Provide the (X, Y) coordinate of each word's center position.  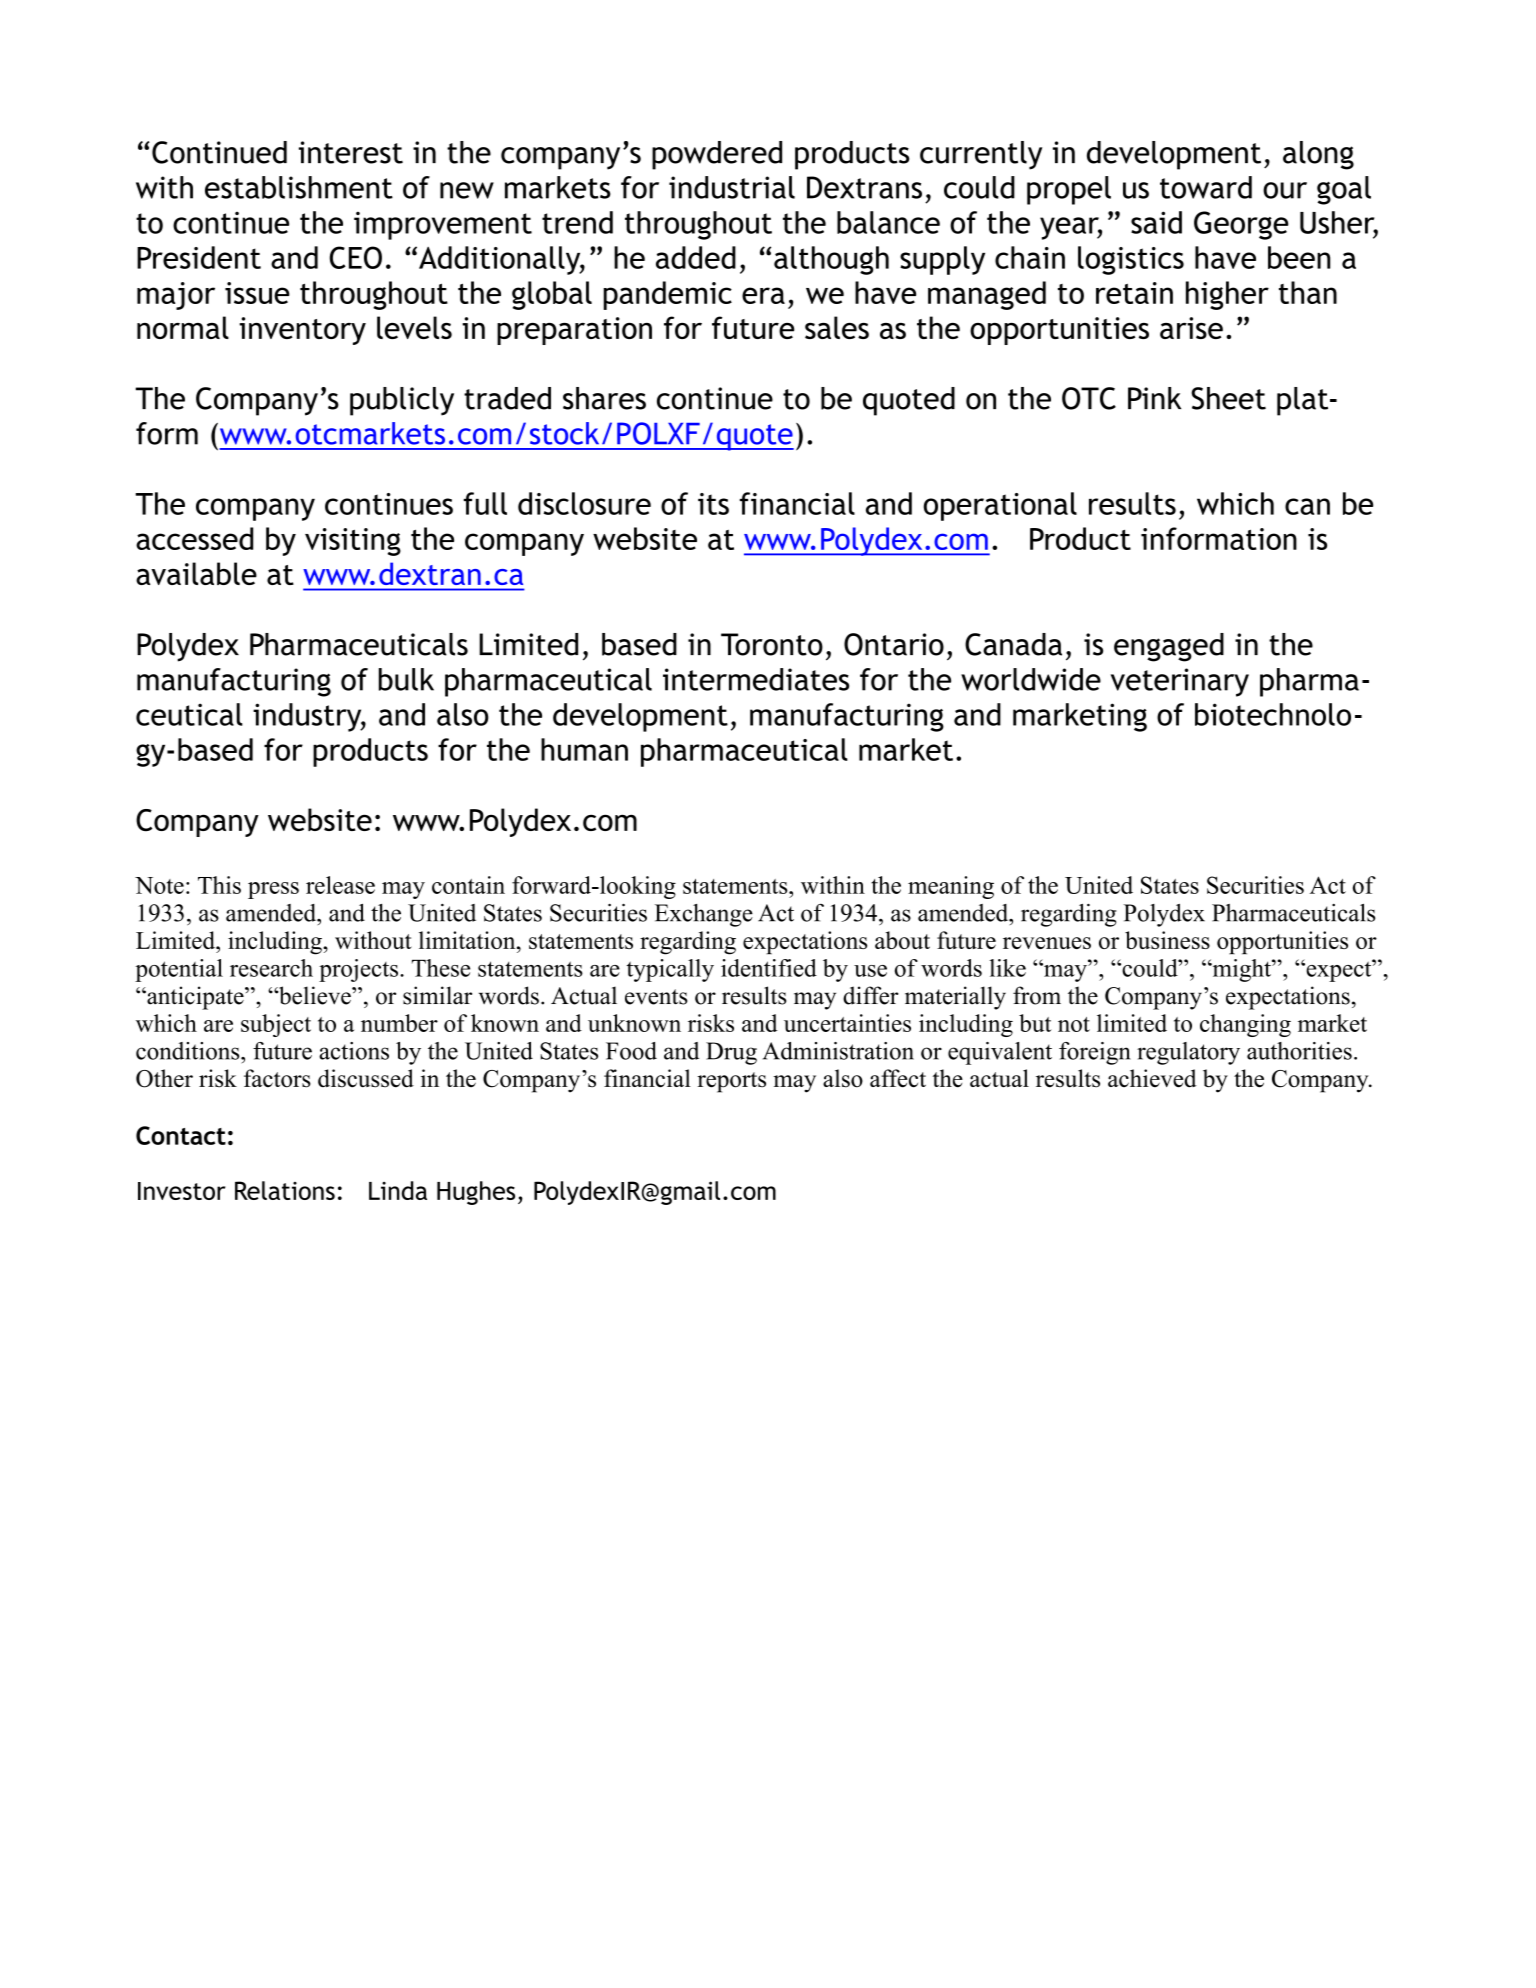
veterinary (1180, 682)
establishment (299, 187)
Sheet (1228, 398)
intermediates (756, 679)
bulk (406, 679)
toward (1206, 187)
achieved (1152, 1078)
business (1167, 940)
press (273, 890)
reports (731, 1082)
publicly (402, 401)
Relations (285, 1190)
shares (604, 398)
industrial (732, 187)
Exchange (704, 915)
